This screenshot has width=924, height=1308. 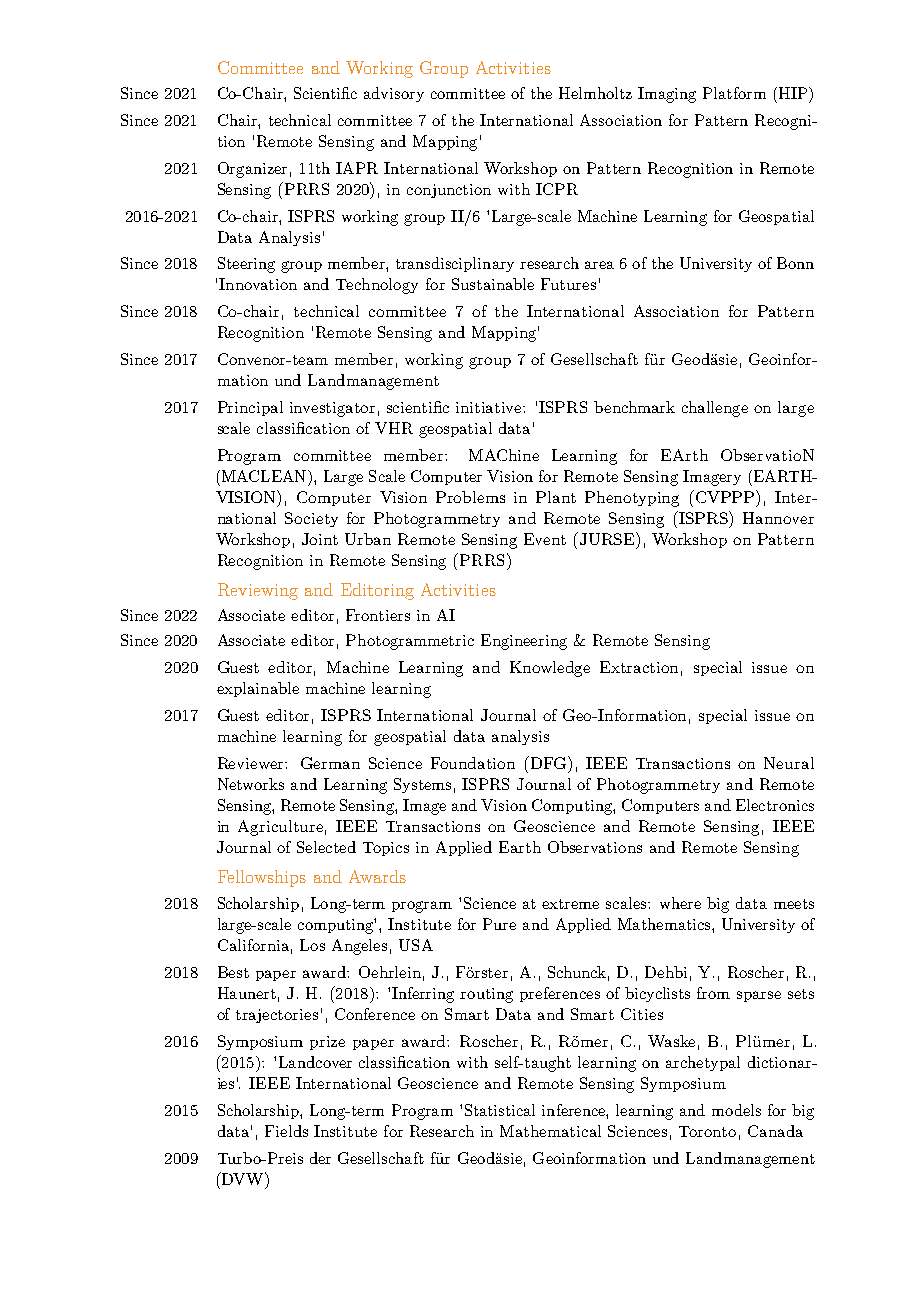 What do you see at coordinates (500, 1110) in the screenshot?
I see `Statistical` at bounding box center [500, 1110].
